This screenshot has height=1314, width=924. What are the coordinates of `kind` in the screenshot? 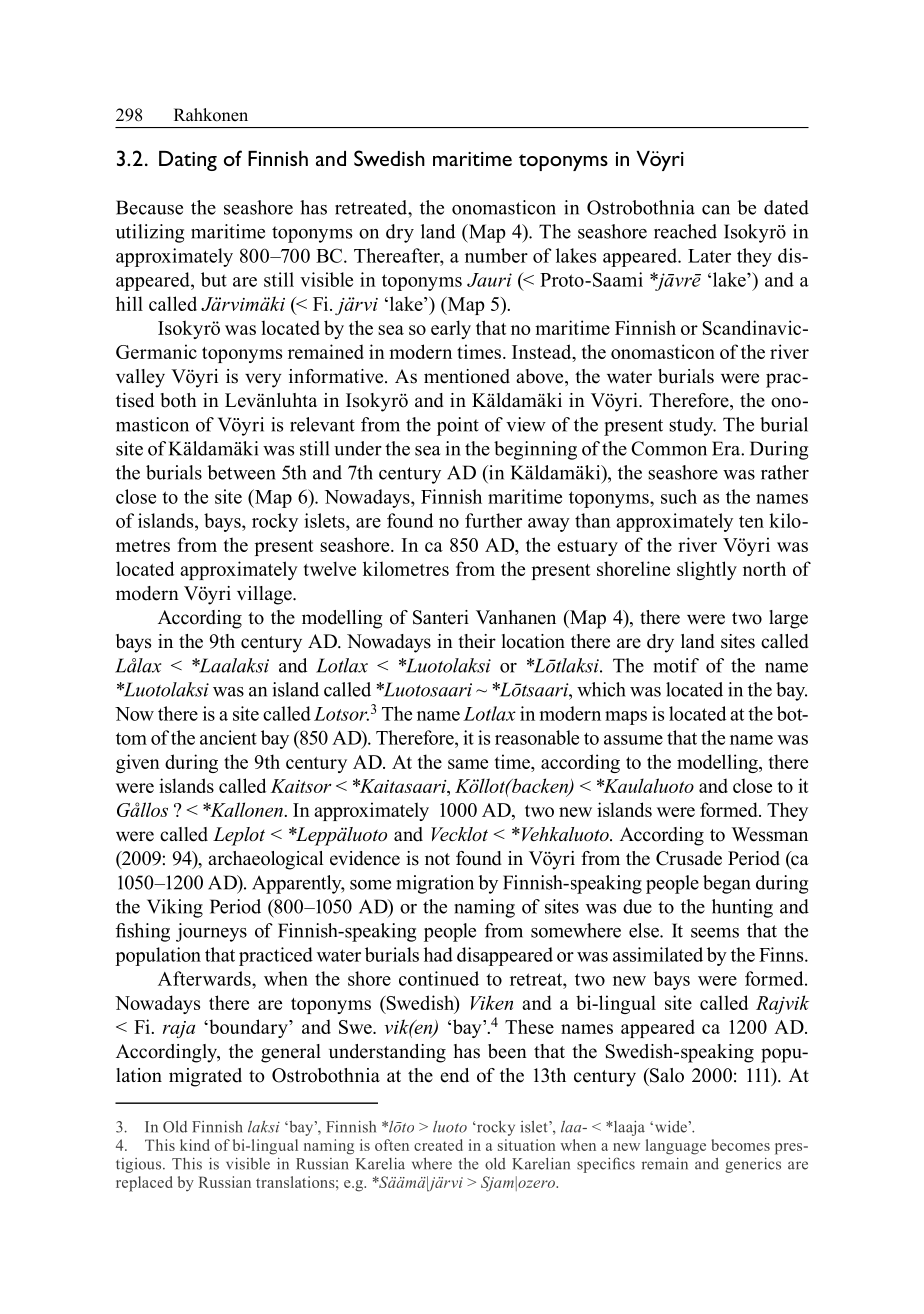 It's located at (195, 1145).
